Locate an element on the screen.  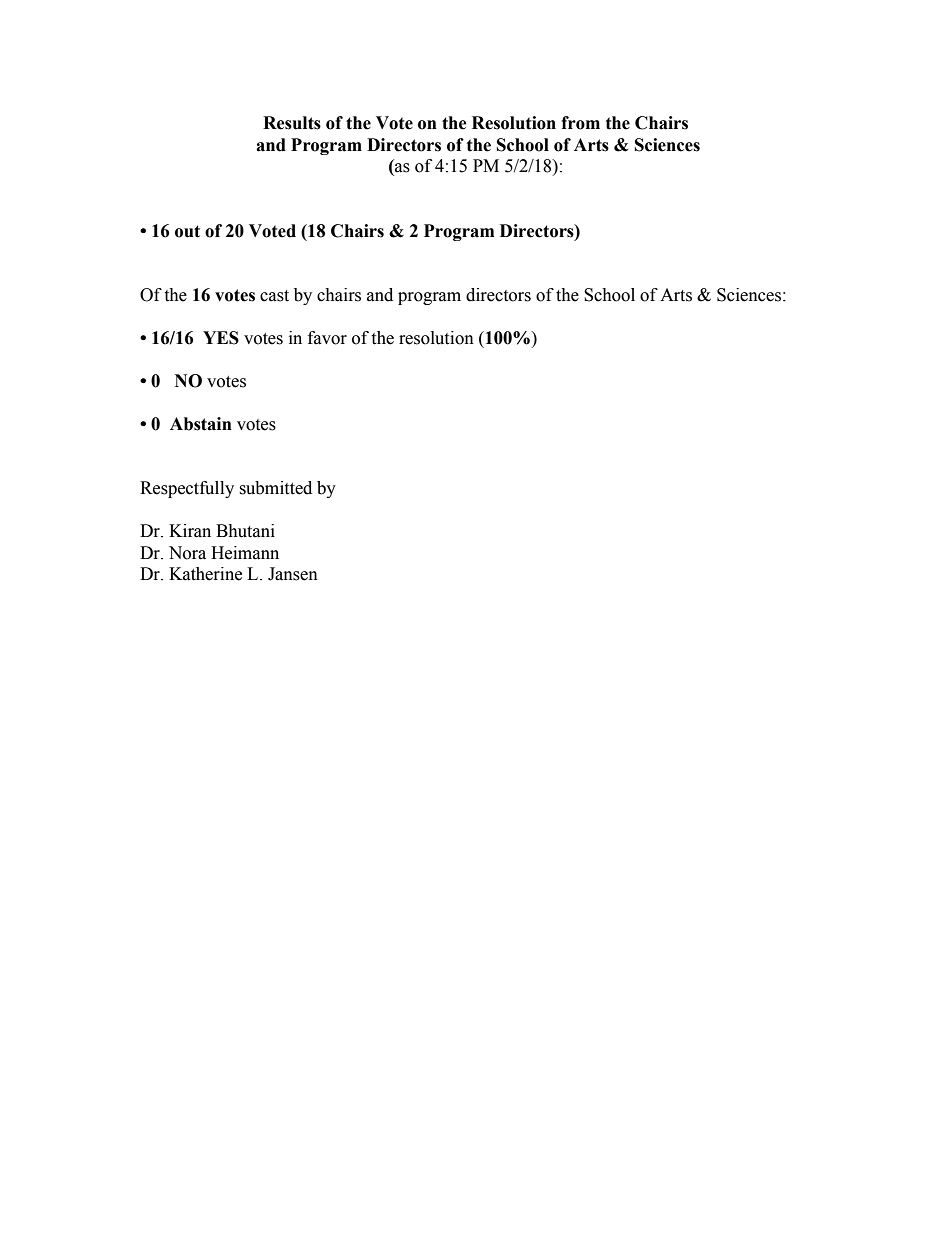
Jansen is located at coordinates (293, 574).
